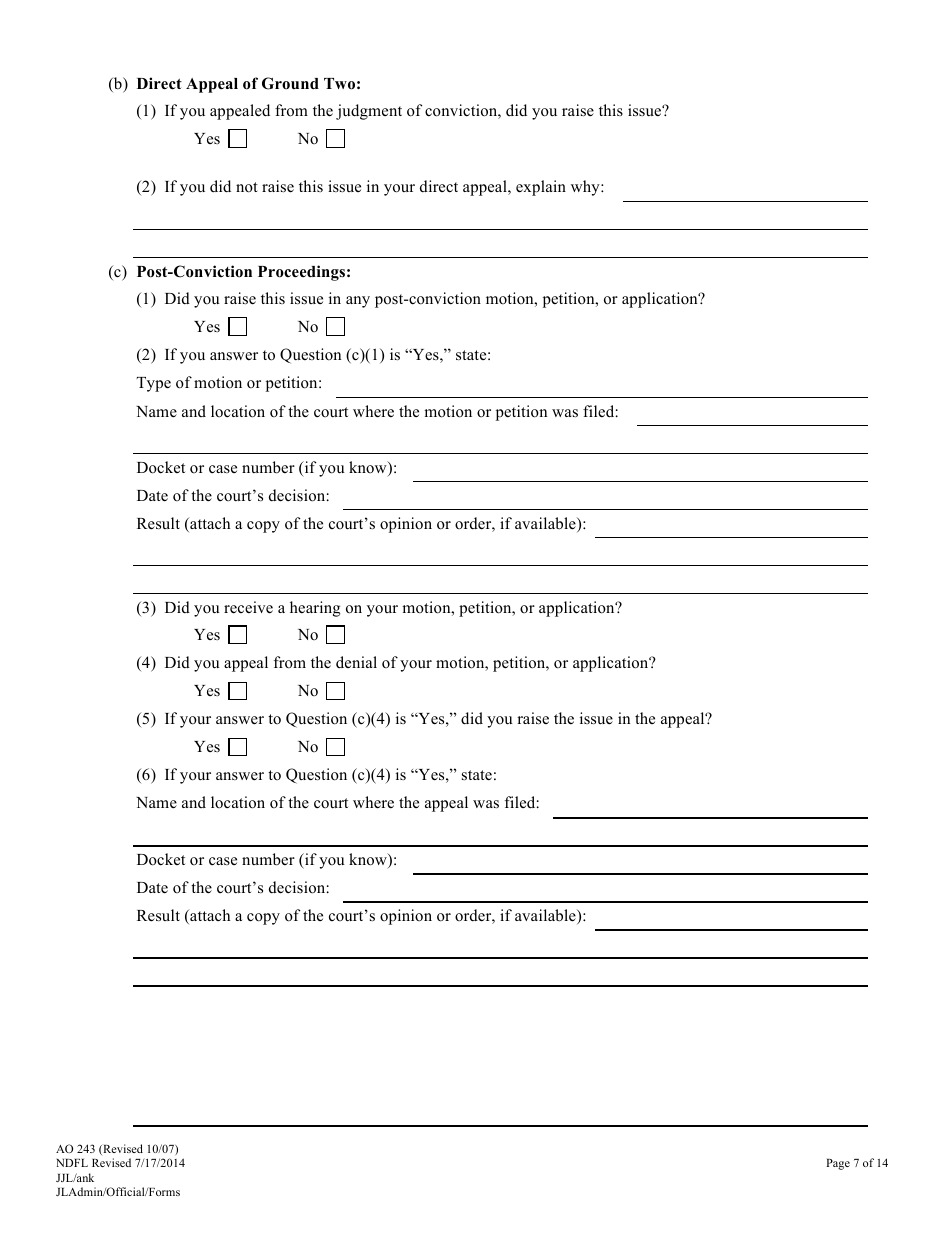  What do you see at coordinates (838, 1164) in the page?
I see `Page` at bounding box center [838, 1164].
